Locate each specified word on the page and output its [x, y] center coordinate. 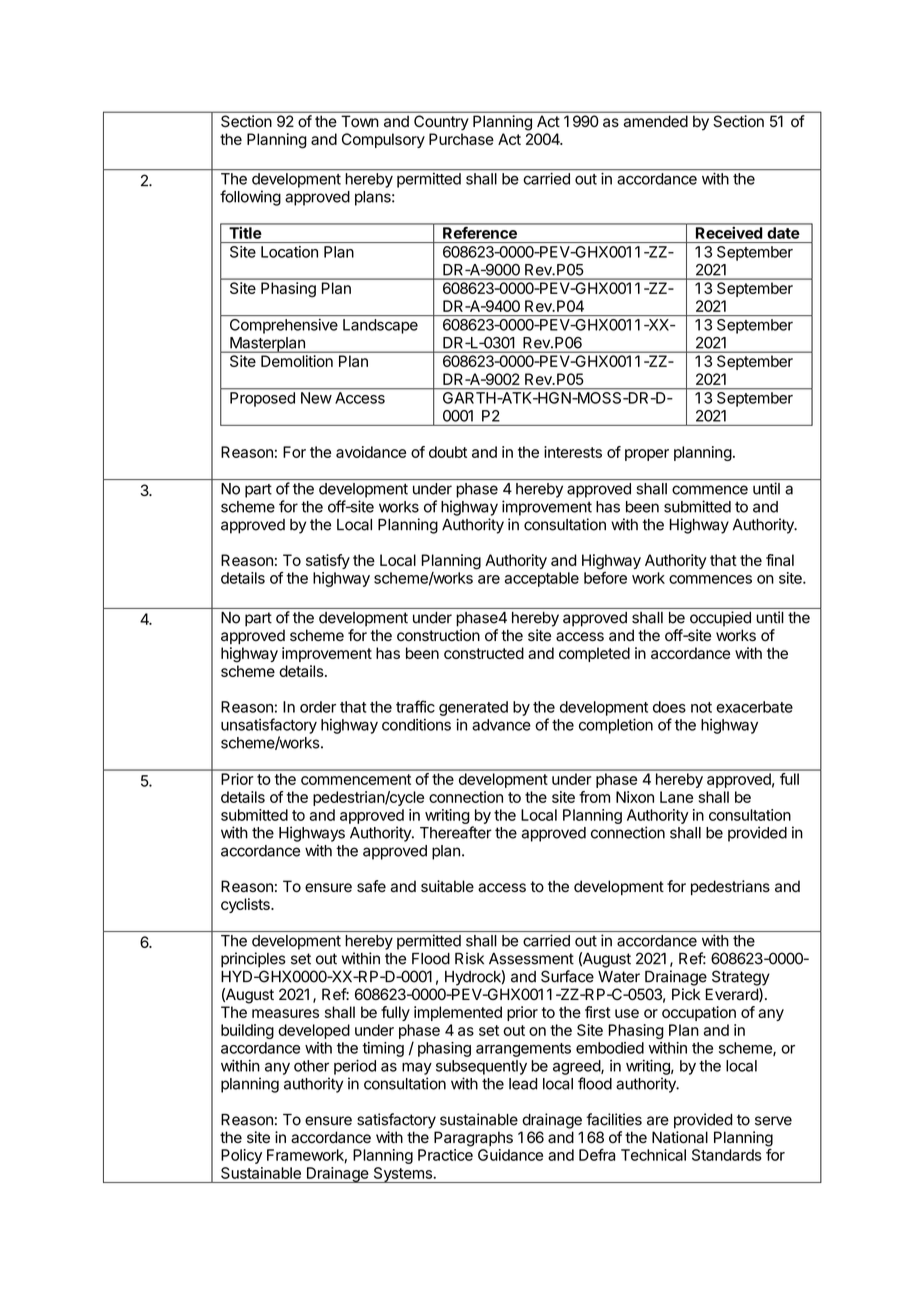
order [318, 707]
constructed [484, 653]
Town [360, 121]
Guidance [510, 1155]
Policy [241, 1156]
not [701, 707]
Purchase [461, 139]
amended [656, 121]
